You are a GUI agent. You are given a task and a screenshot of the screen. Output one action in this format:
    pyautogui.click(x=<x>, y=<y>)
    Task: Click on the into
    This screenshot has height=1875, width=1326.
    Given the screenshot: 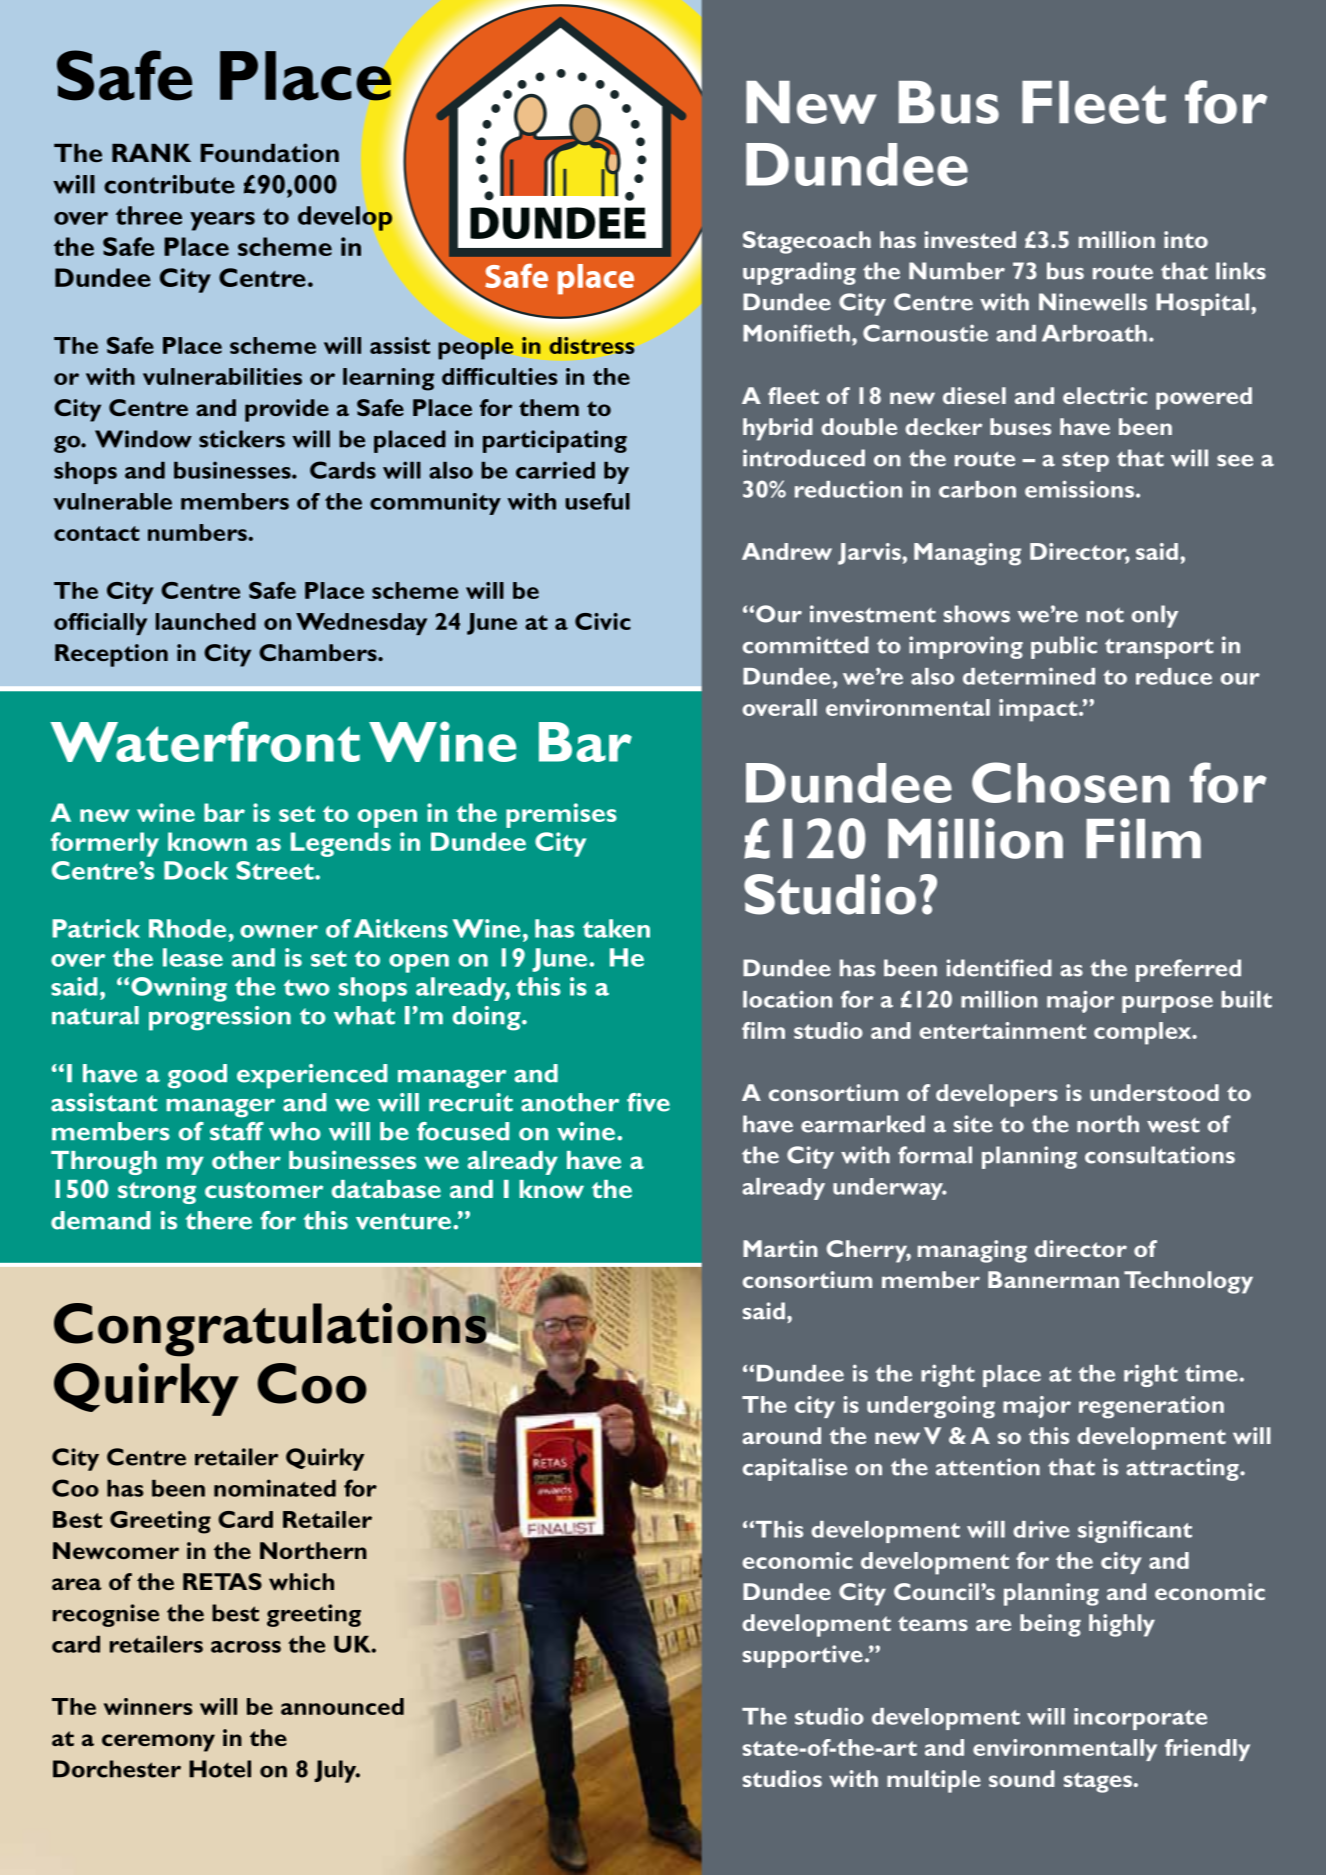 What is the action you would take?
    pyautogui.click(x=1186, y=239)
